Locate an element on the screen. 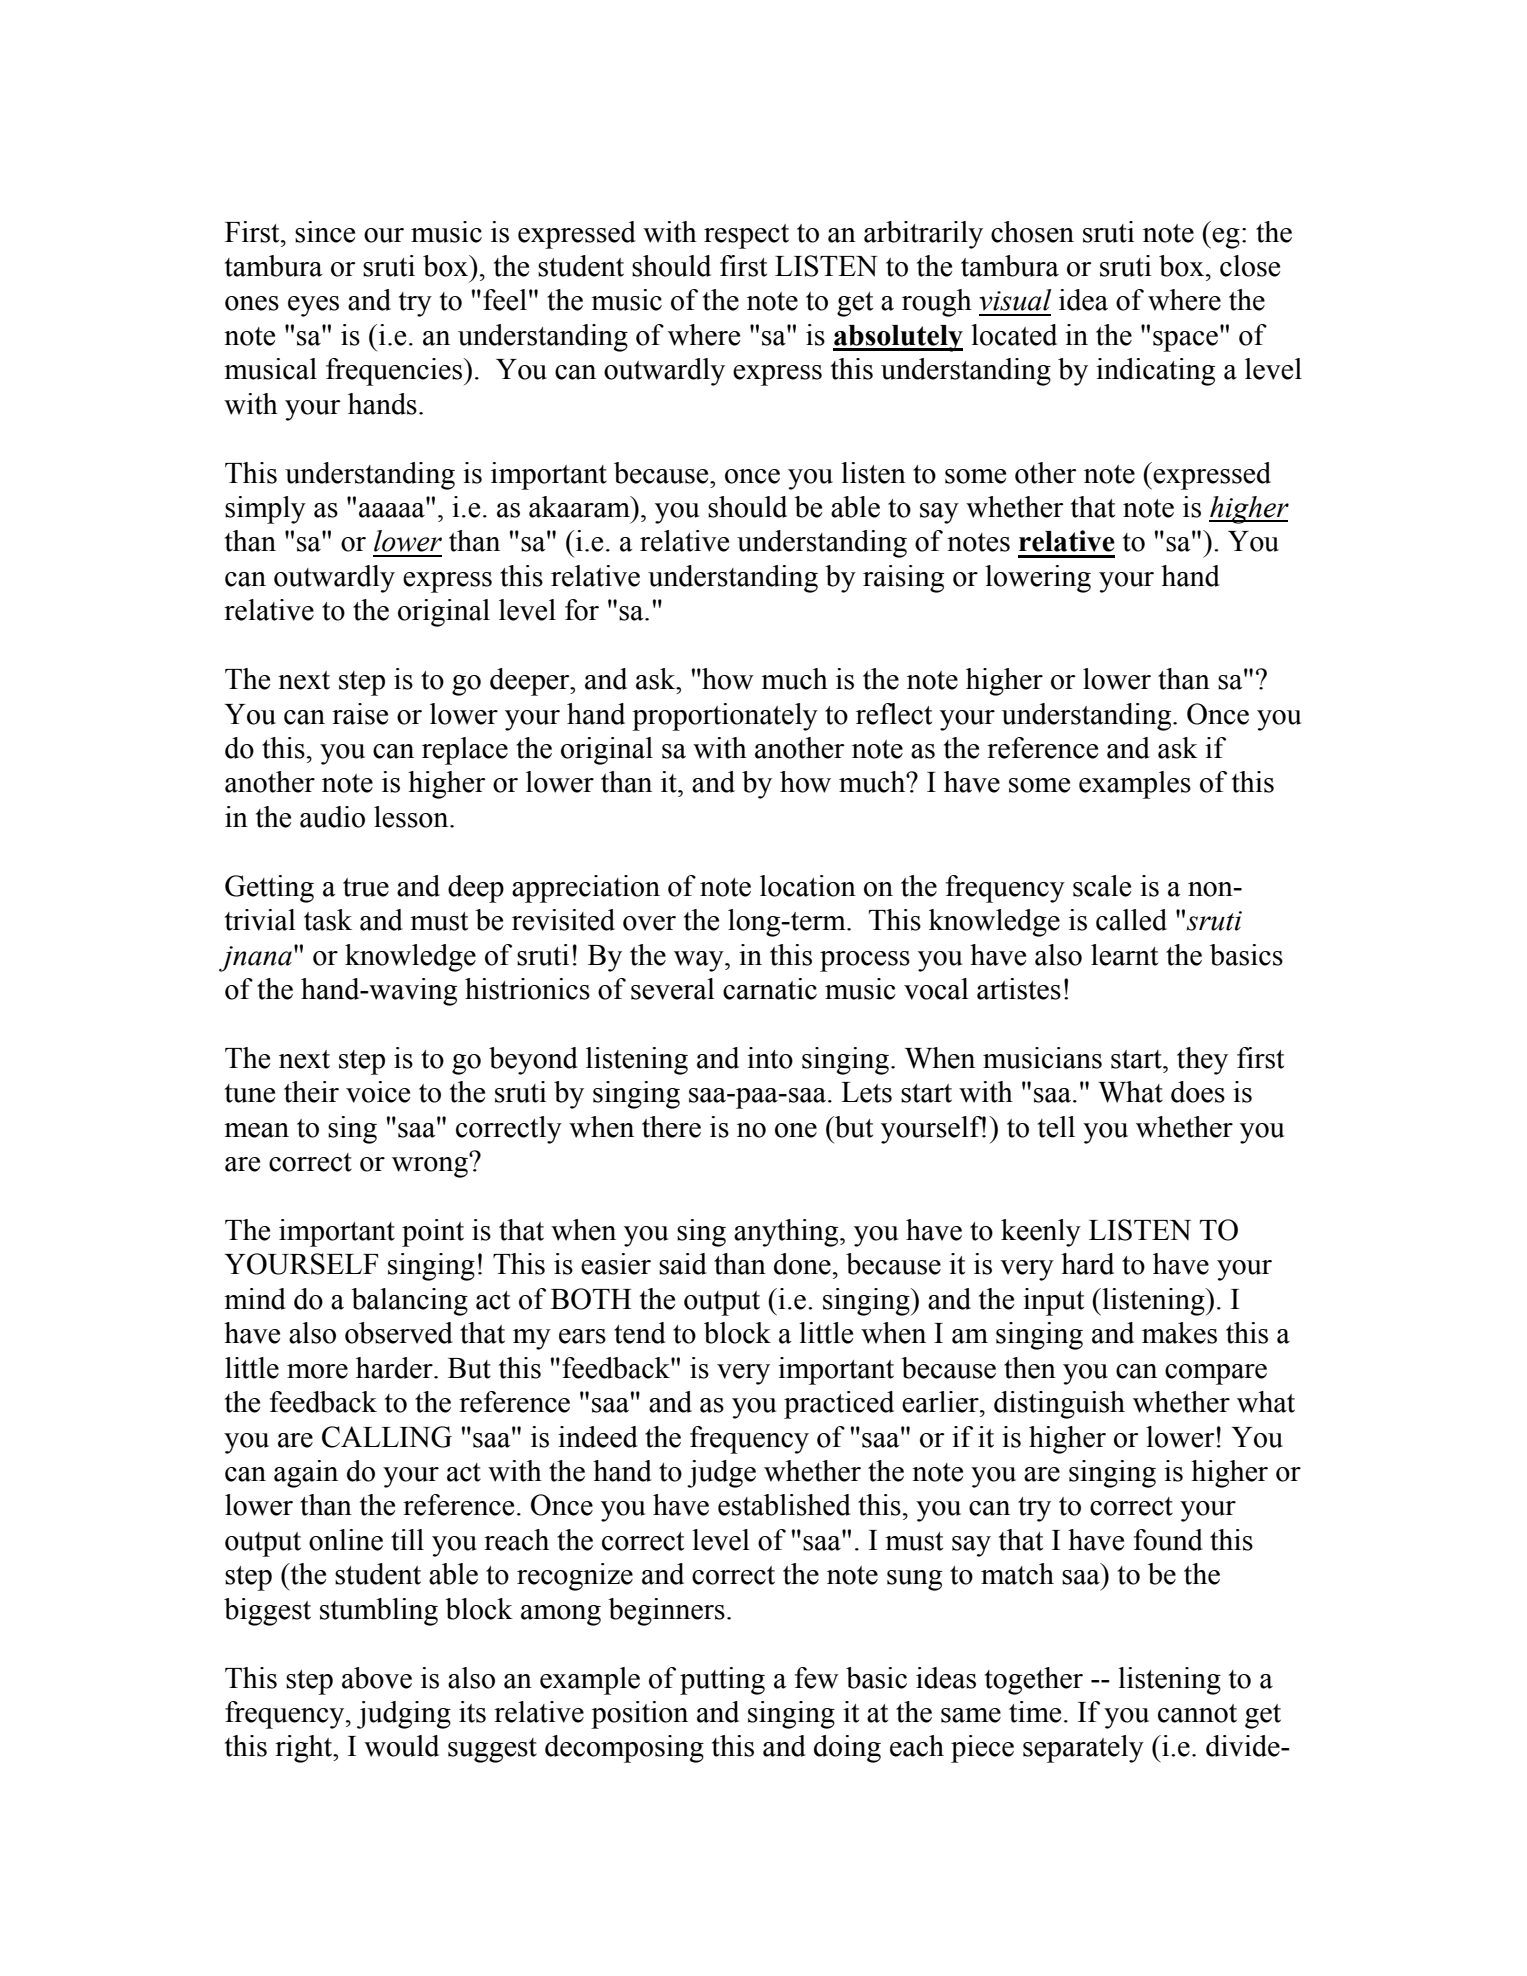 This screenshot has height=1976, width=1527. carnatic is located at coordinates (770, 989).
